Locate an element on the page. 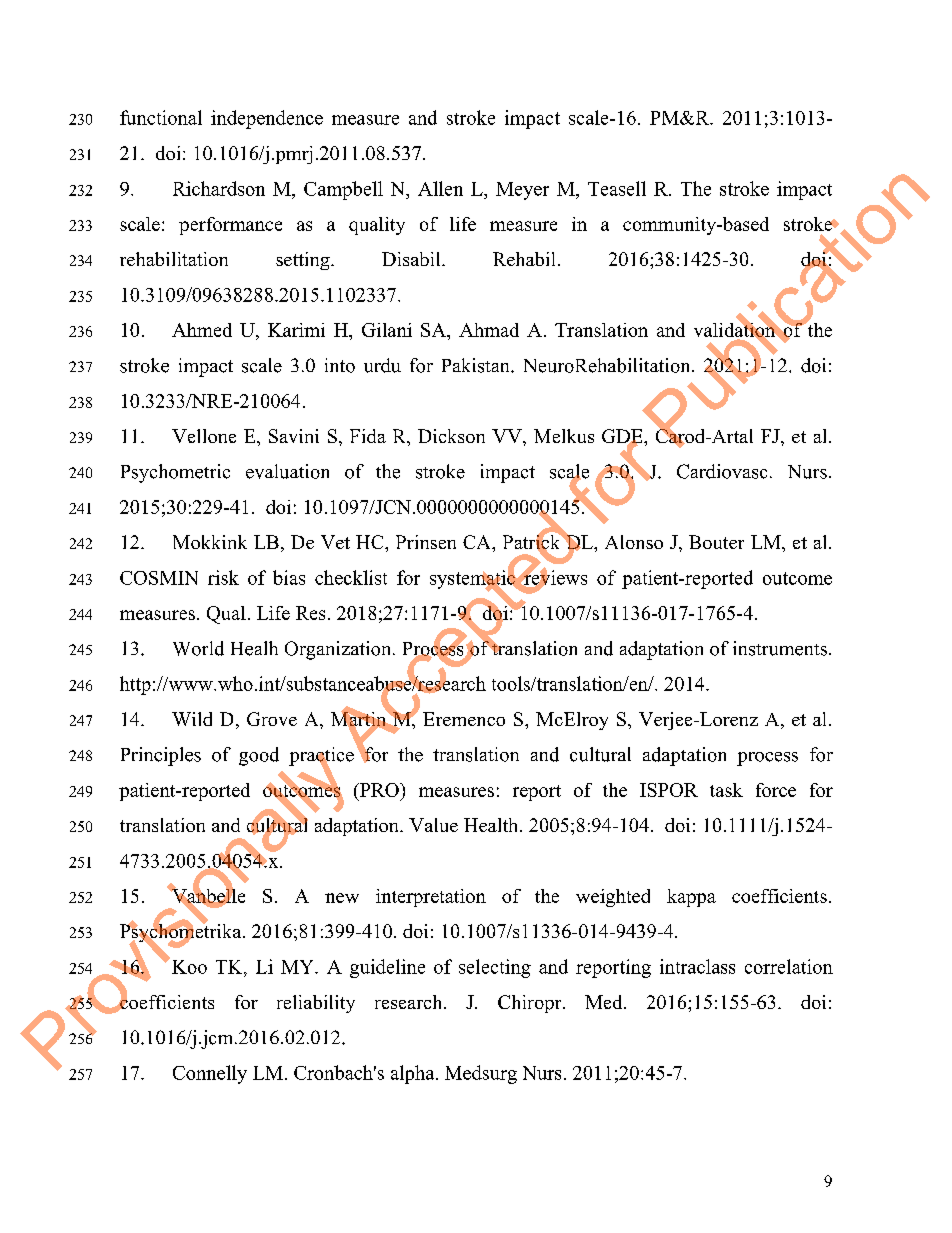 Image resolution: width=952 pixels, height=1233 pixels. independence is located at coordinates (267, 119).
